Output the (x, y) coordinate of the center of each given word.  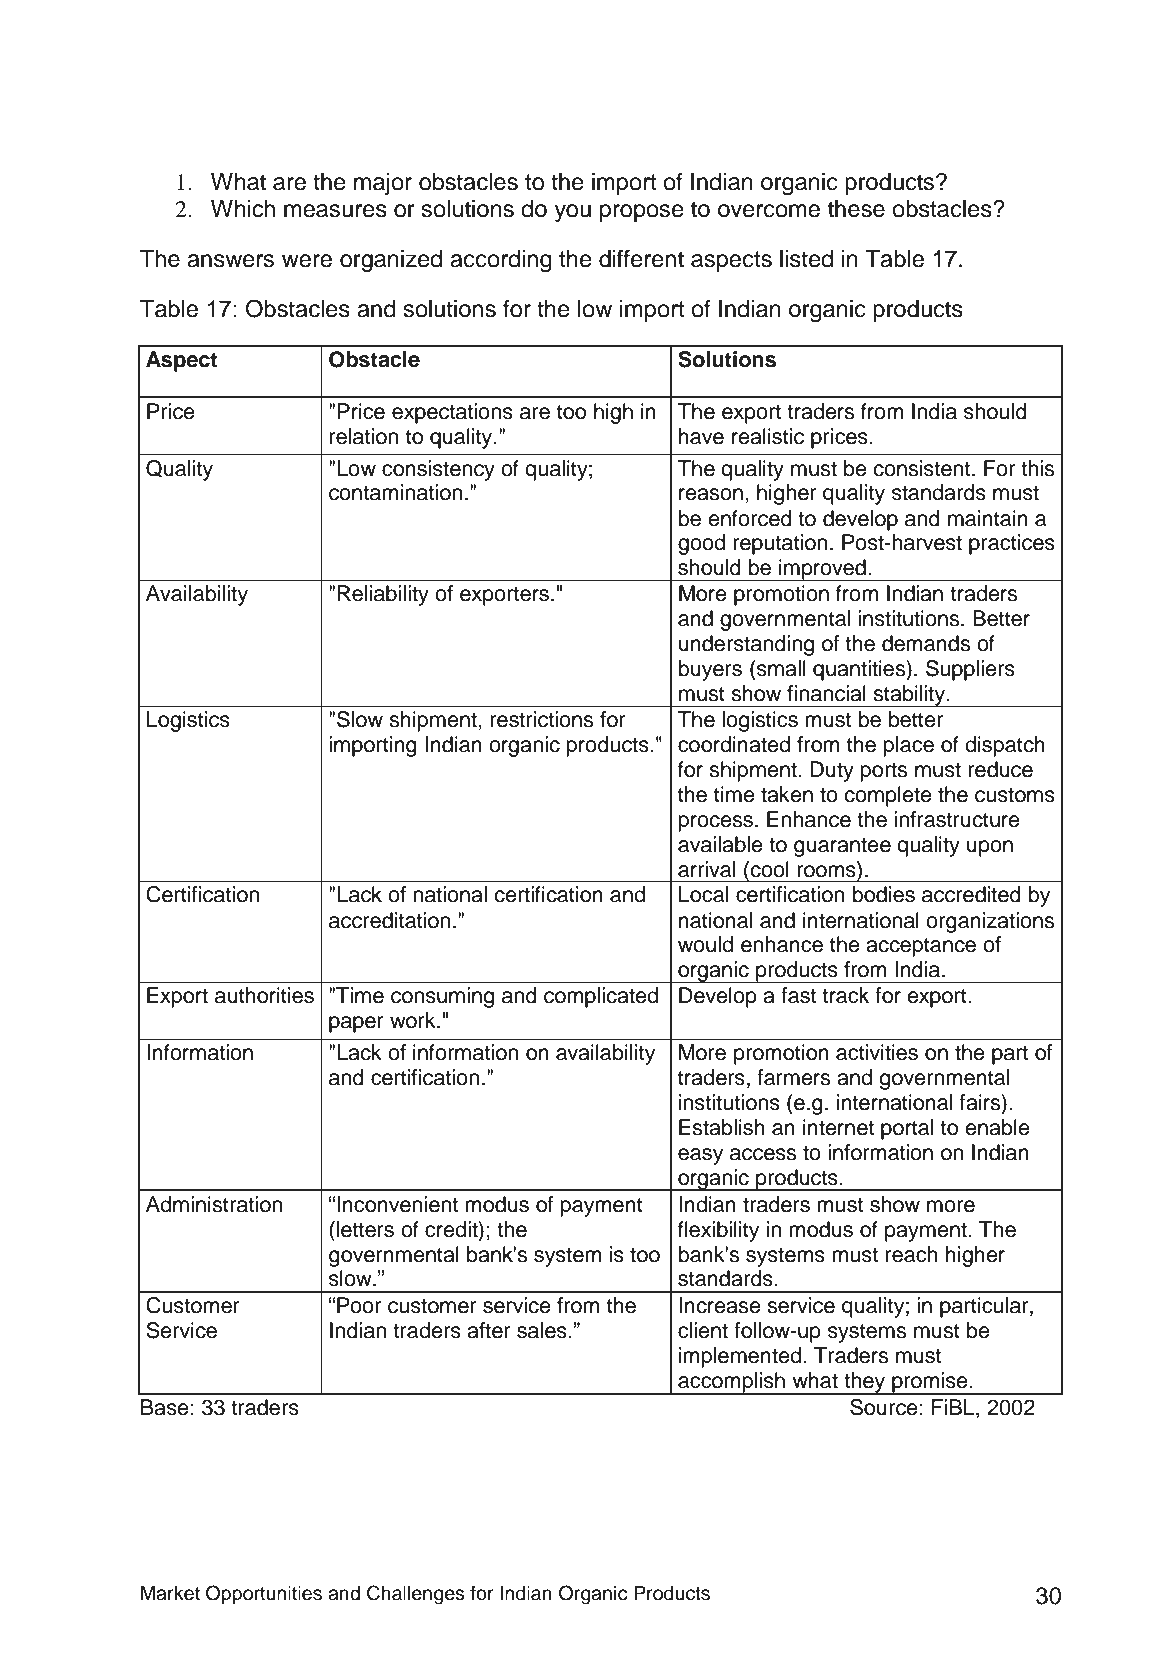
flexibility (718, 1231)
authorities (264, 995)
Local (703, 894)
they (865, 1383)
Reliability (383, 595)
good (701, 544)
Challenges (415, 1595)
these (856, 209)
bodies (884, 894)
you (572, 213)
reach (911, 1254)
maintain (988, 518)
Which (243, 209)
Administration (214, 1204)
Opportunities (264, 1594)
